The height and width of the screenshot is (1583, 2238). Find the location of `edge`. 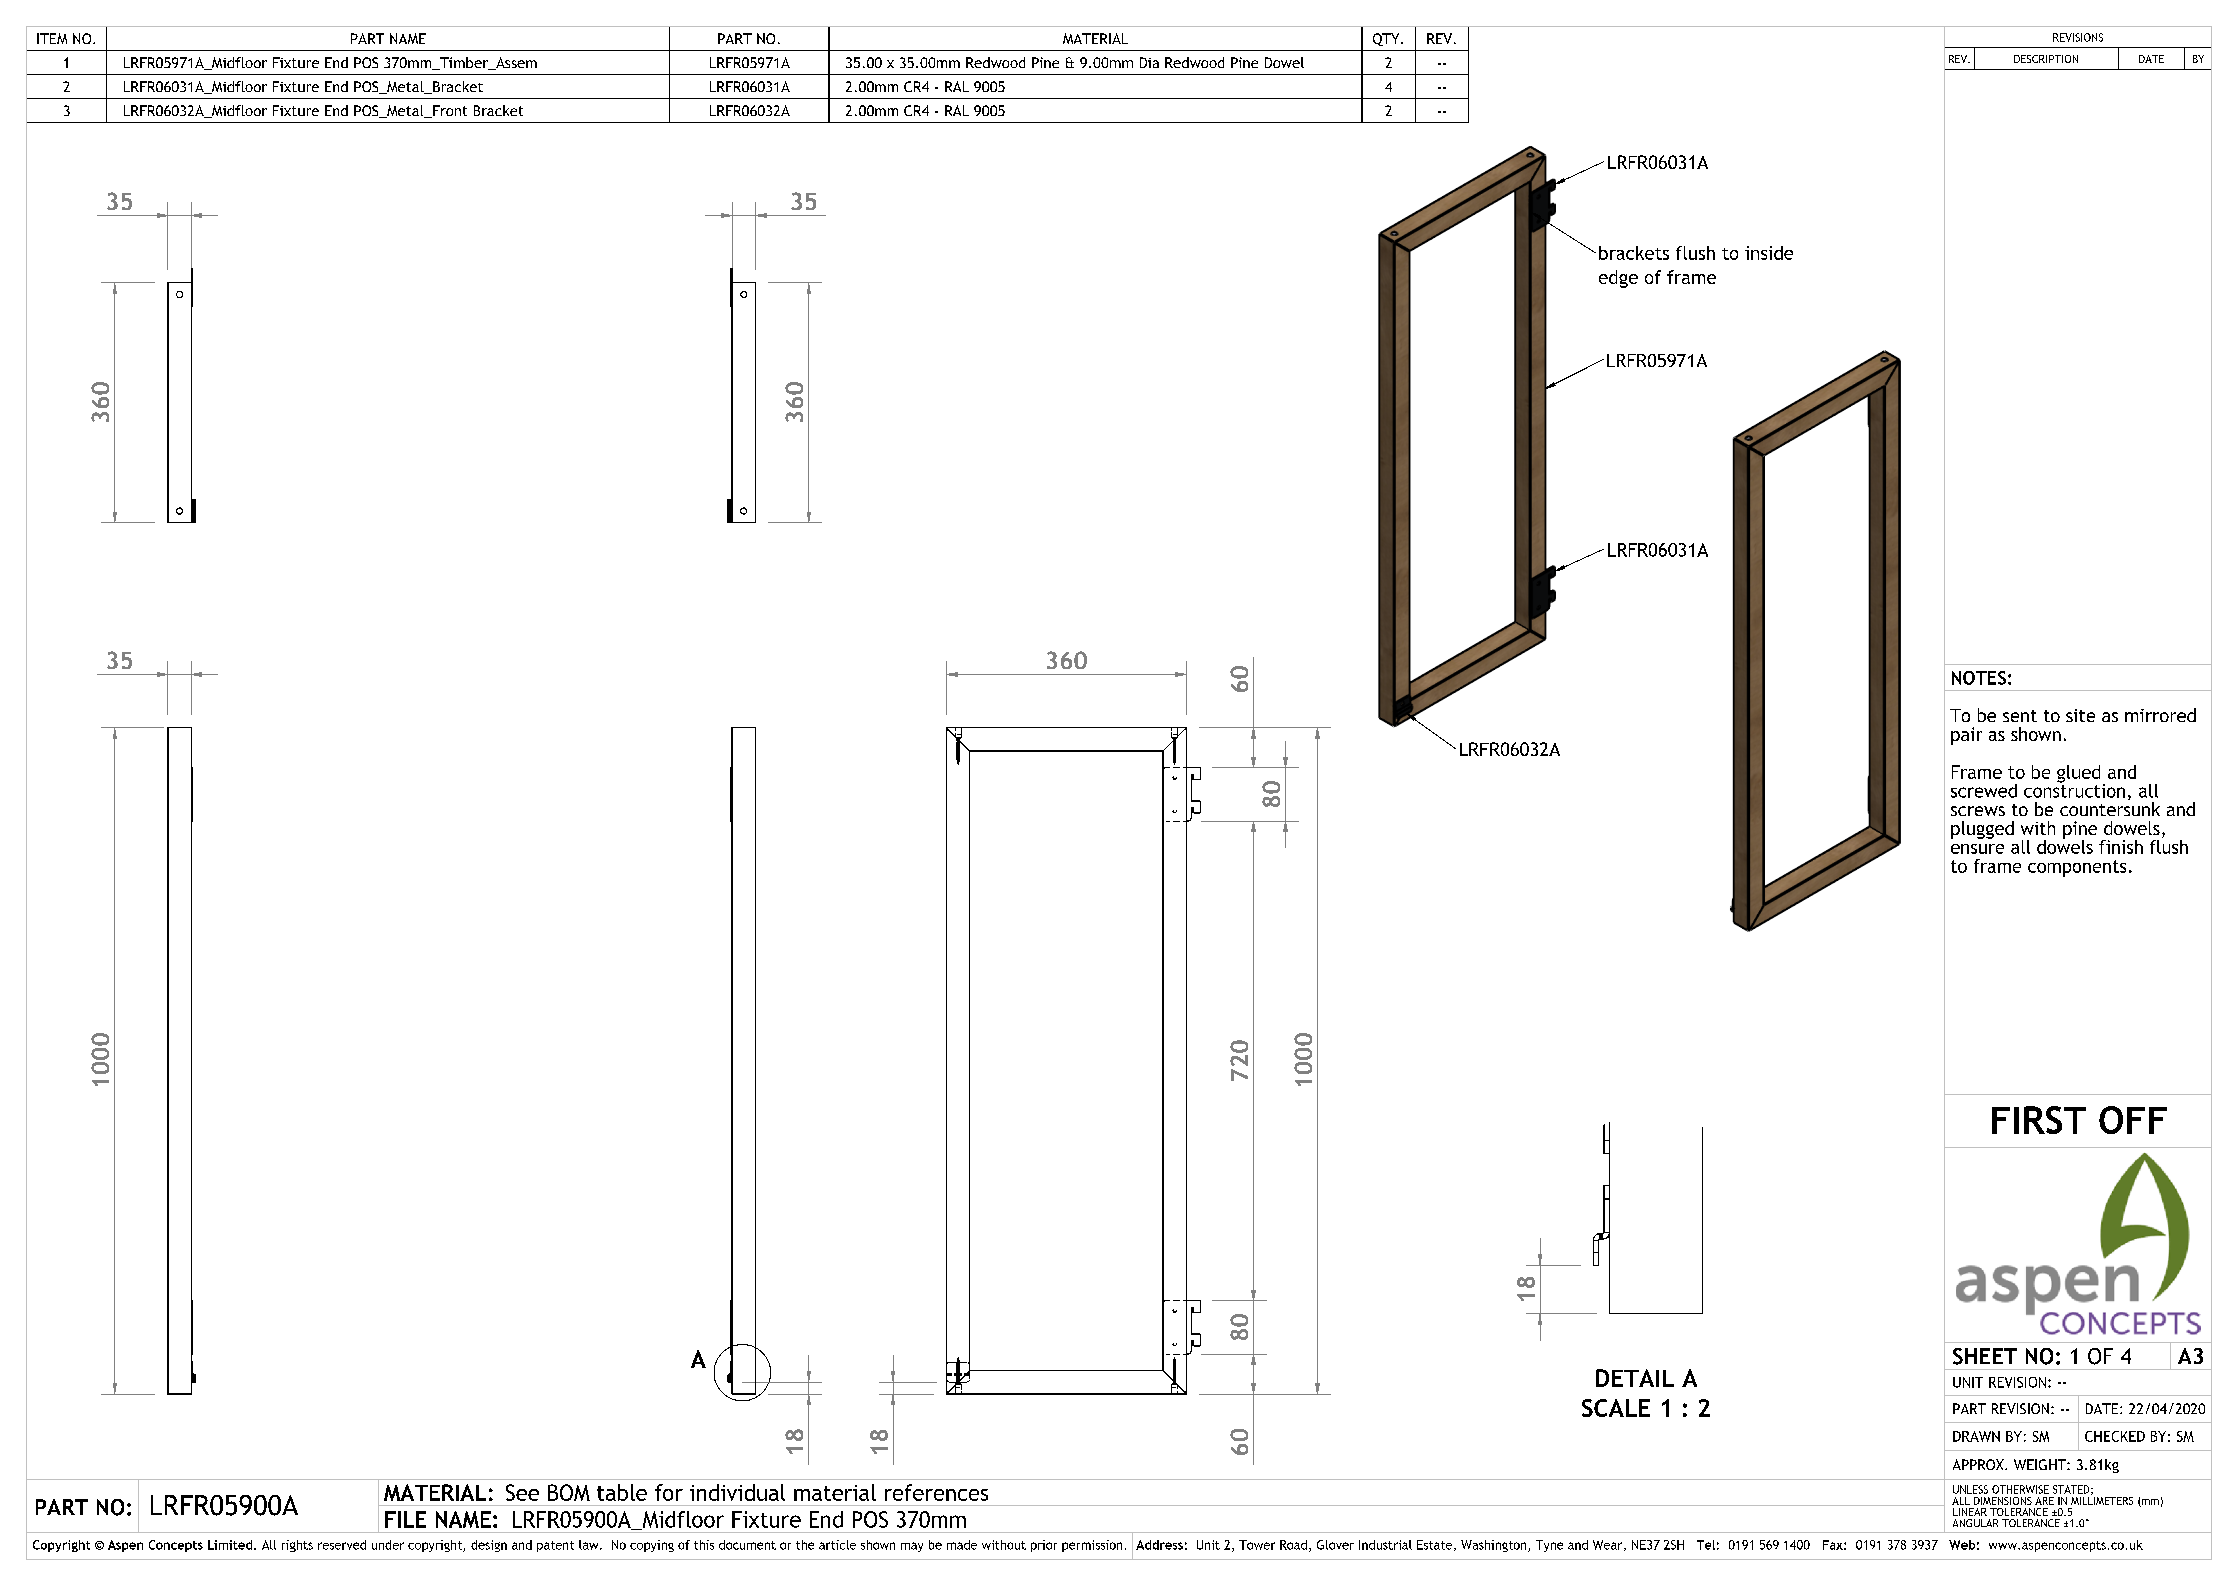

edge is located at coordinates (1618, 279).
